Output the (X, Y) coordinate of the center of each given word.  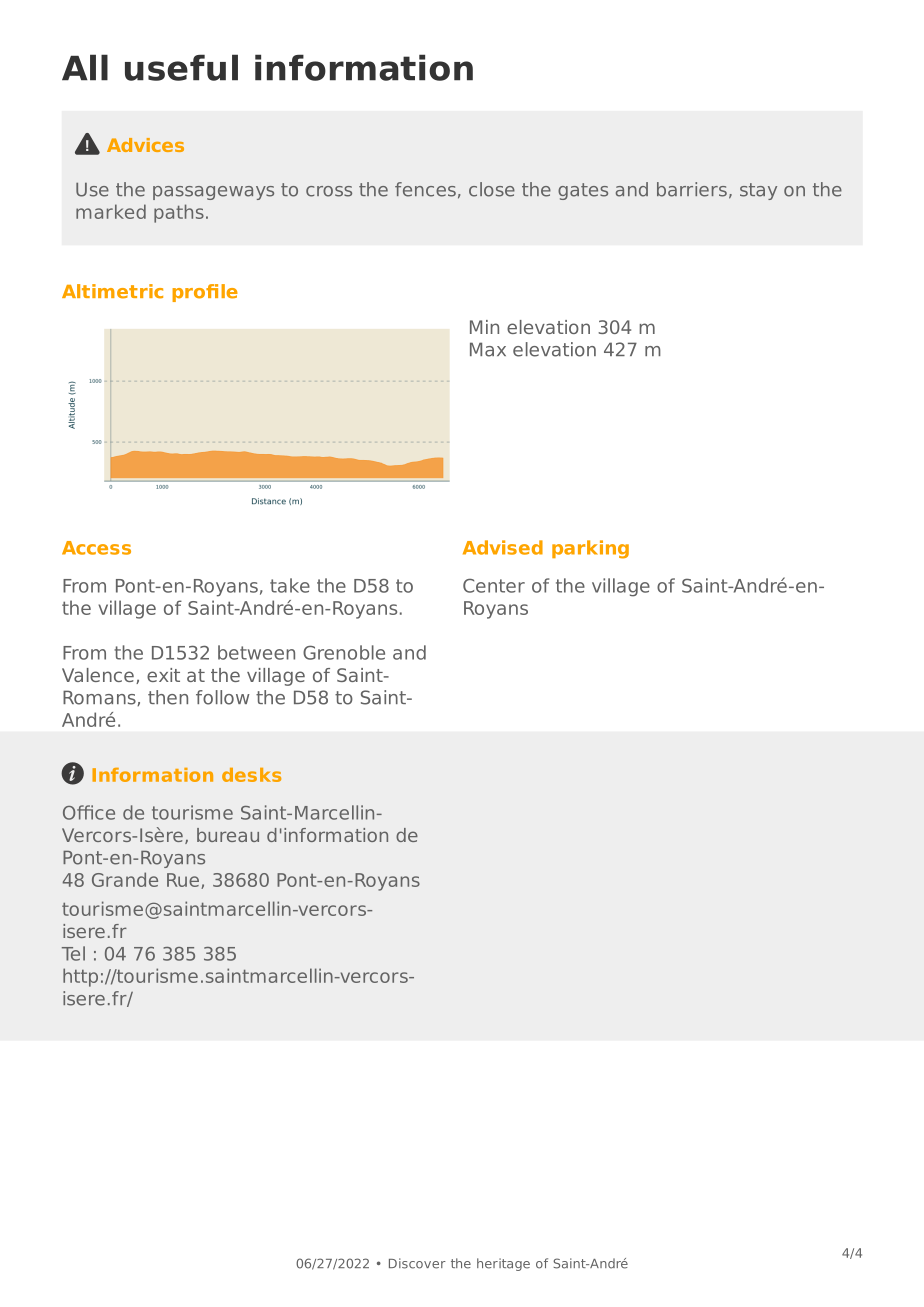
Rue (183, 880)
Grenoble (344, 652)
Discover (417, 1263)
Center (494, 586)
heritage (503, 1264)
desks (251, 775)
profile (205, 293)
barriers (692, 189)
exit (163, 675)
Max (488, 349)
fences (425, 189)
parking (590, 549)
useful (181, 67)
